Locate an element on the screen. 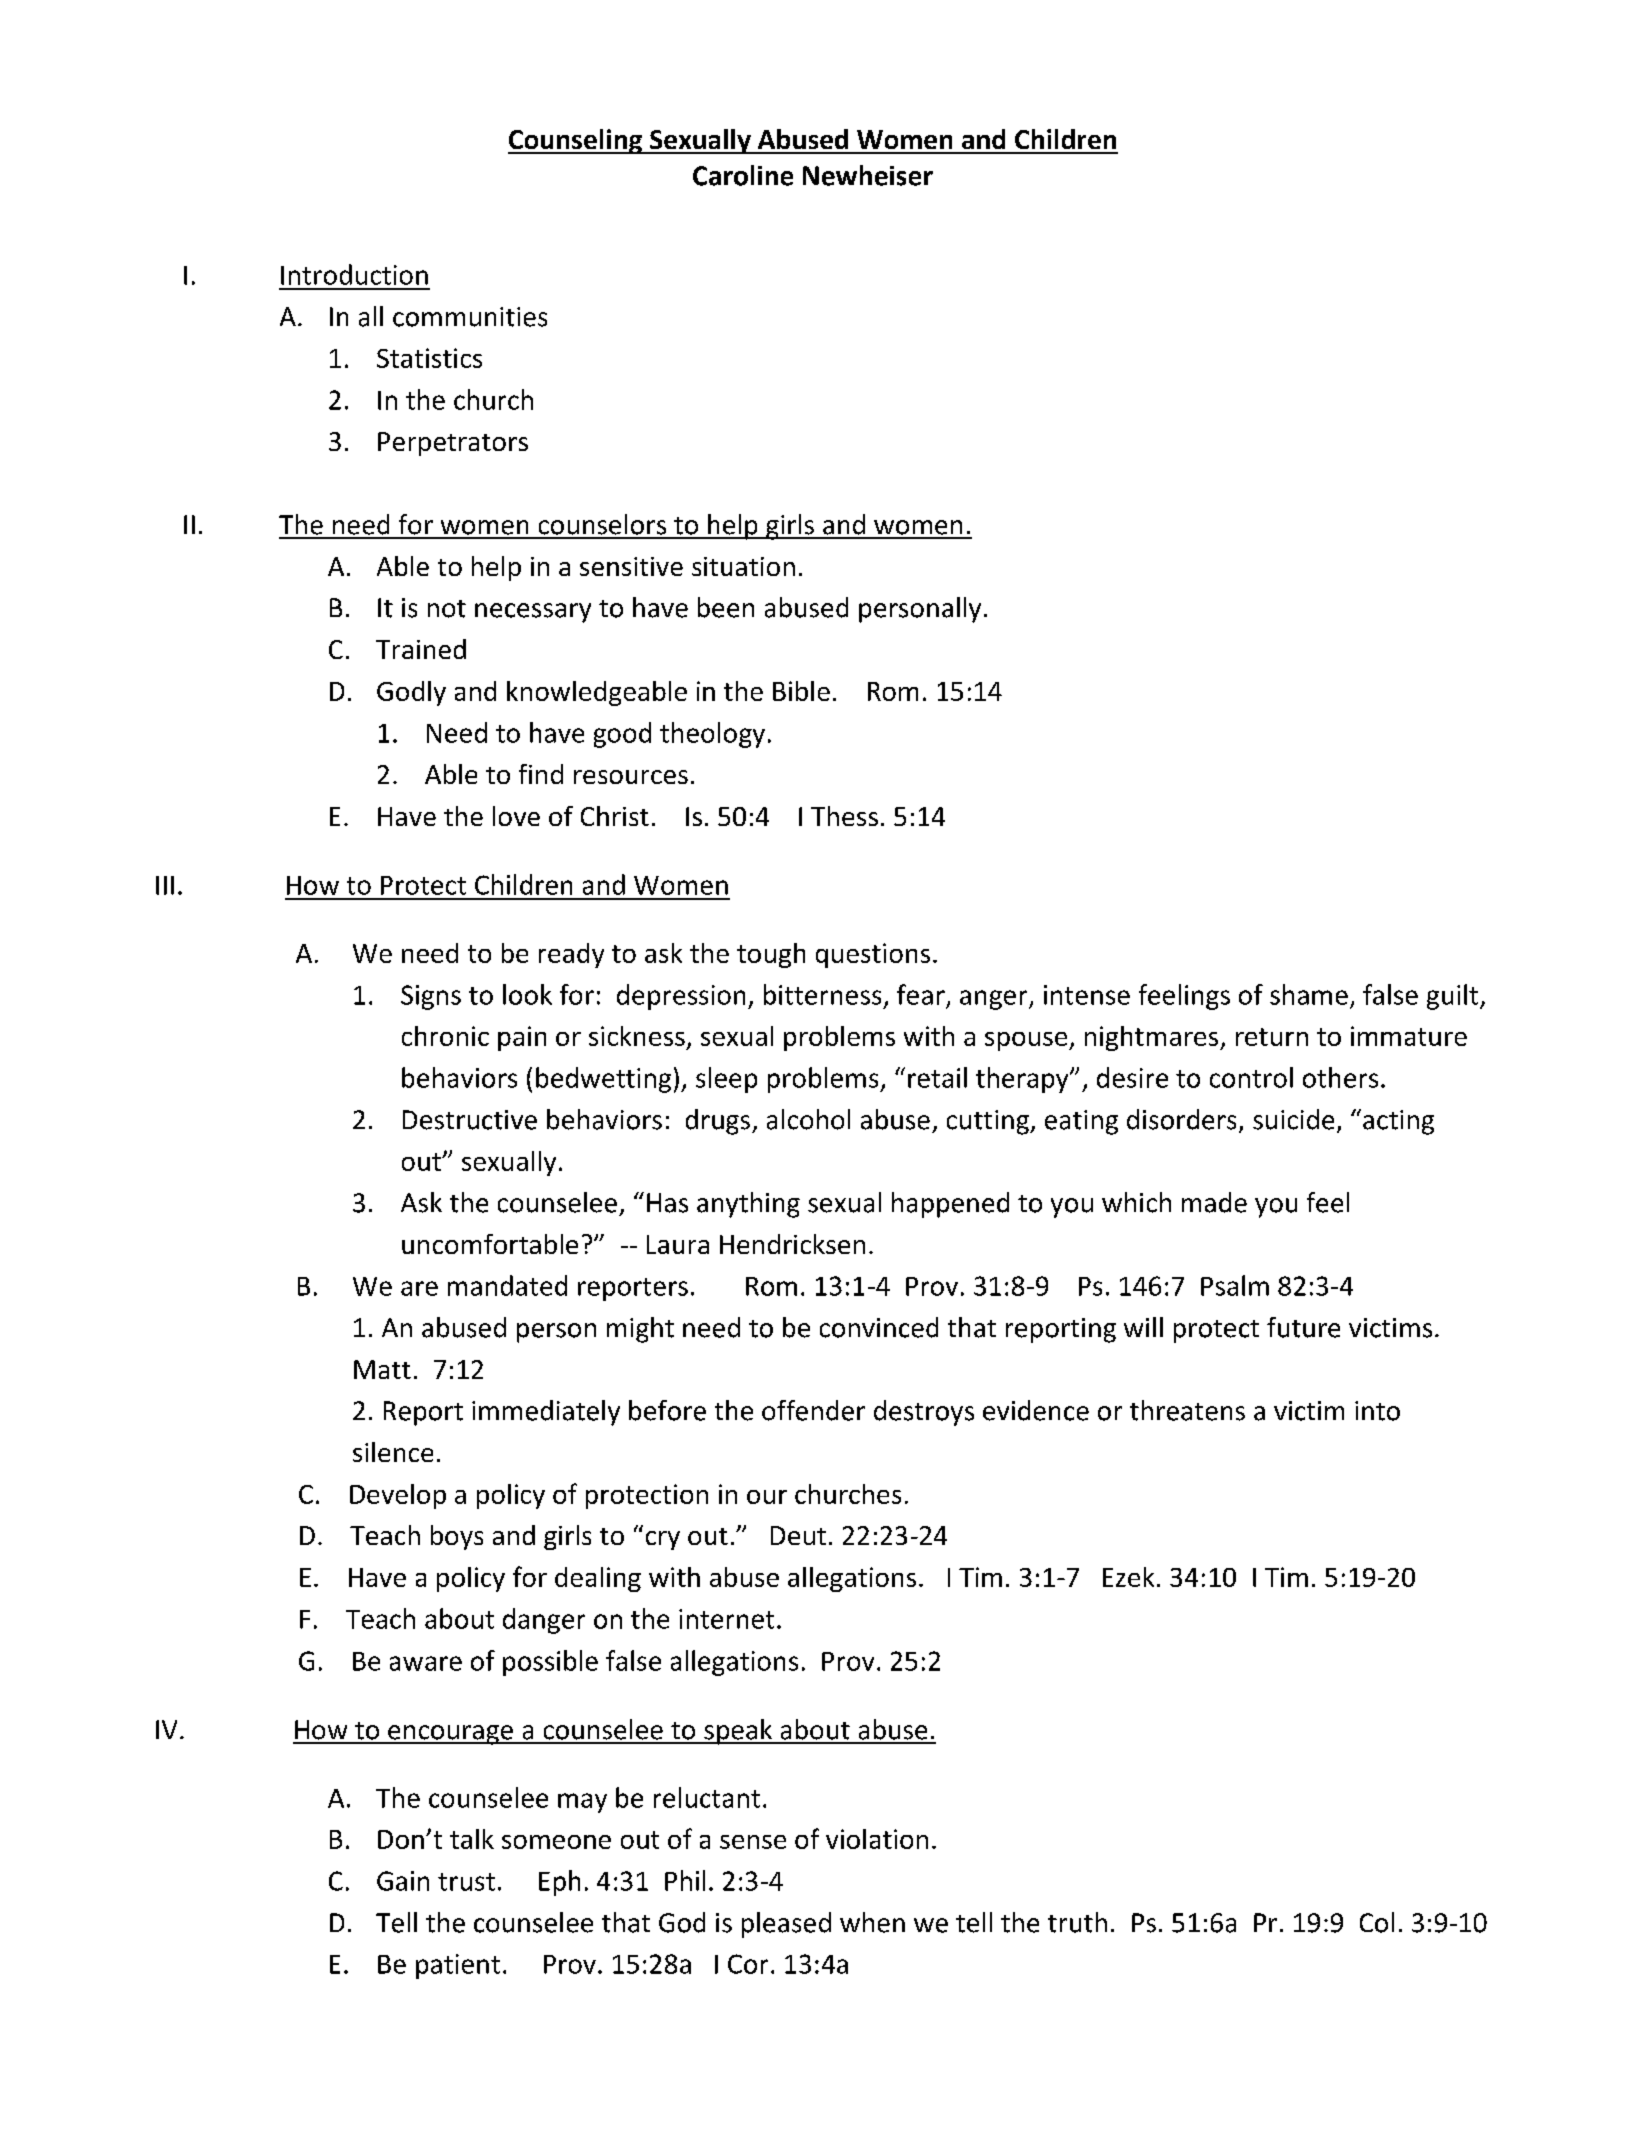 The image size is (1649, 2134). Col is located at coordinates (1377, 1922).
